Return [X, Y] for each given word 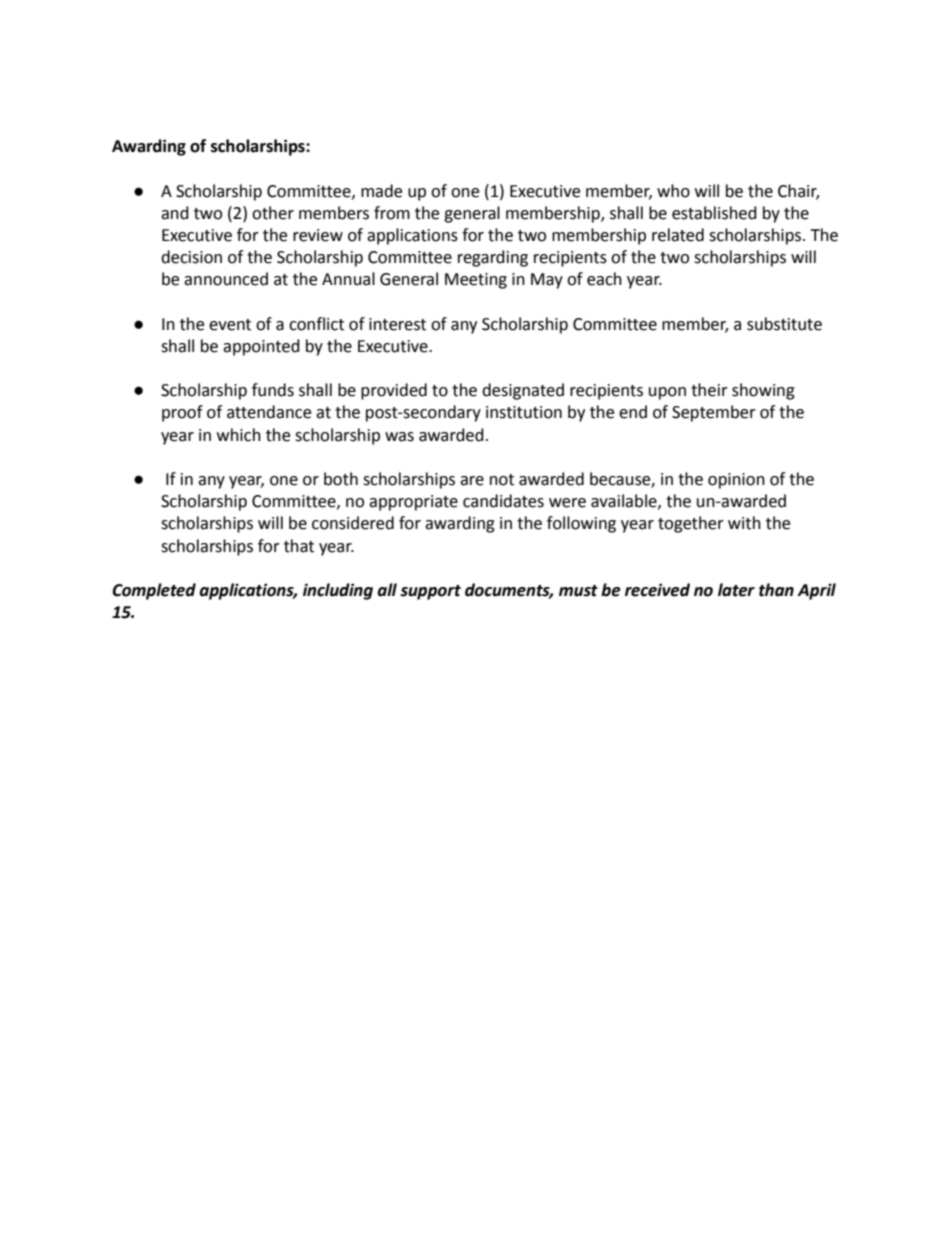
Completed [154, 591]
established [714, 213]
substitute [784, 324]
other [273, 213]
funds [273, 390]
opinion [736, 481]
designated [523, 391]
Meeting [476, 281]
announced [226, 279]
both [341, 479]
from [392, 213]
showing [763, 391]
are [472, 481]
